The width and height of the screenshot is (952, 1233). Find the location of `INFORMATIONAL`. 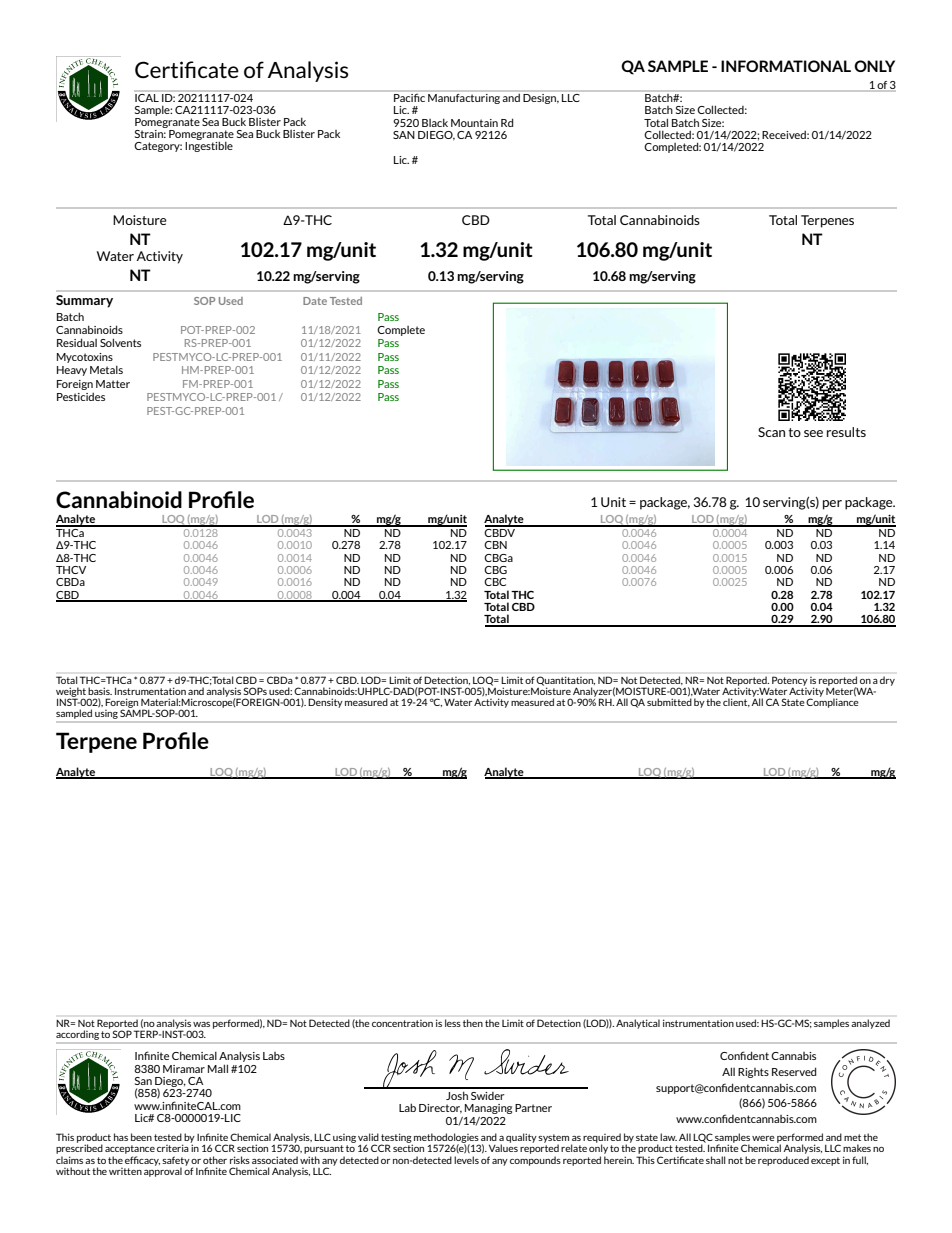

INFORMATIONAL is located at coordinates (786, 66).
